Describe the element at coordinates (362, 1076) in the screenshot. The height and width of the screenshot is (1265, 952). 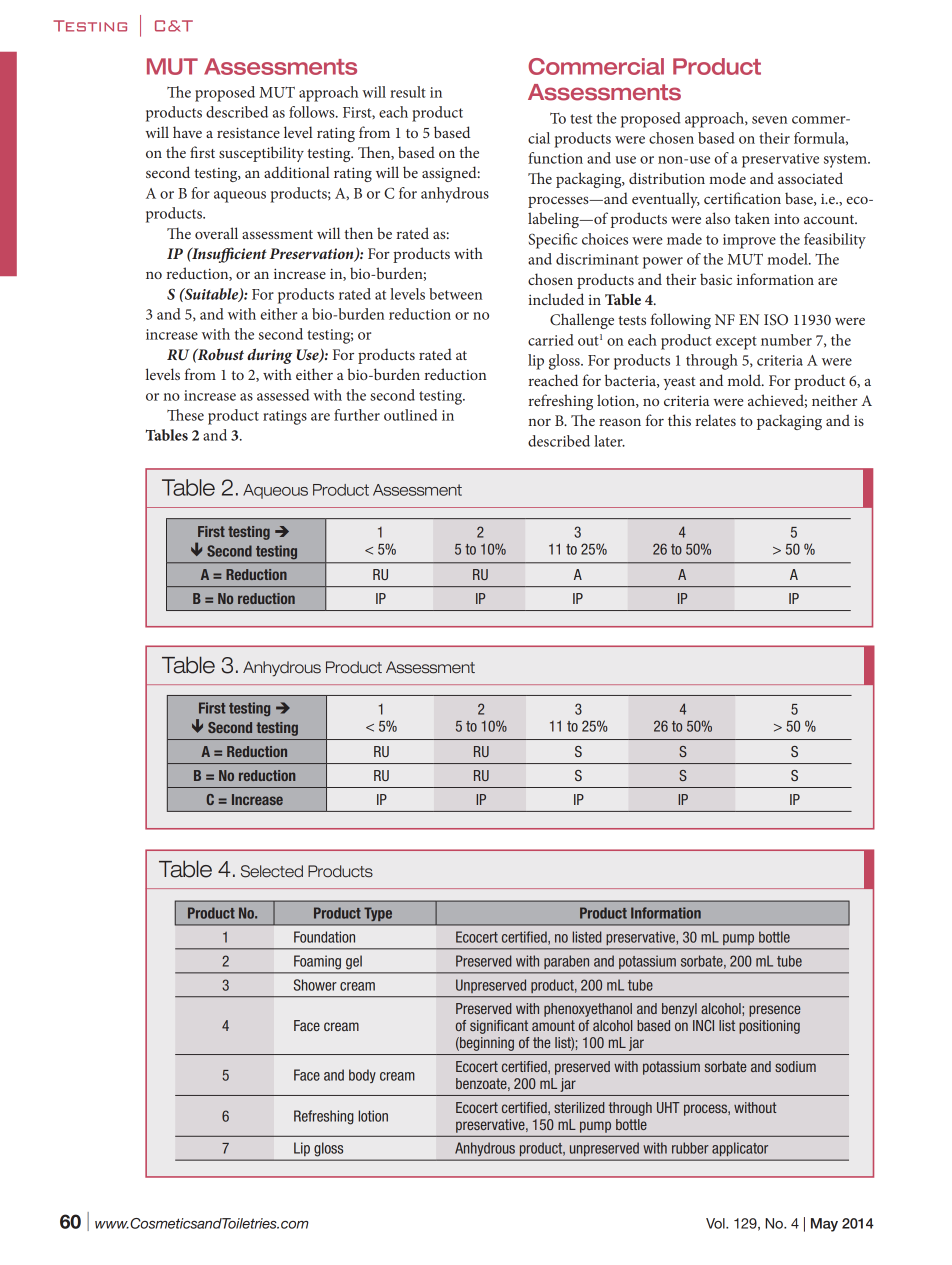
I see `body` at that location.
